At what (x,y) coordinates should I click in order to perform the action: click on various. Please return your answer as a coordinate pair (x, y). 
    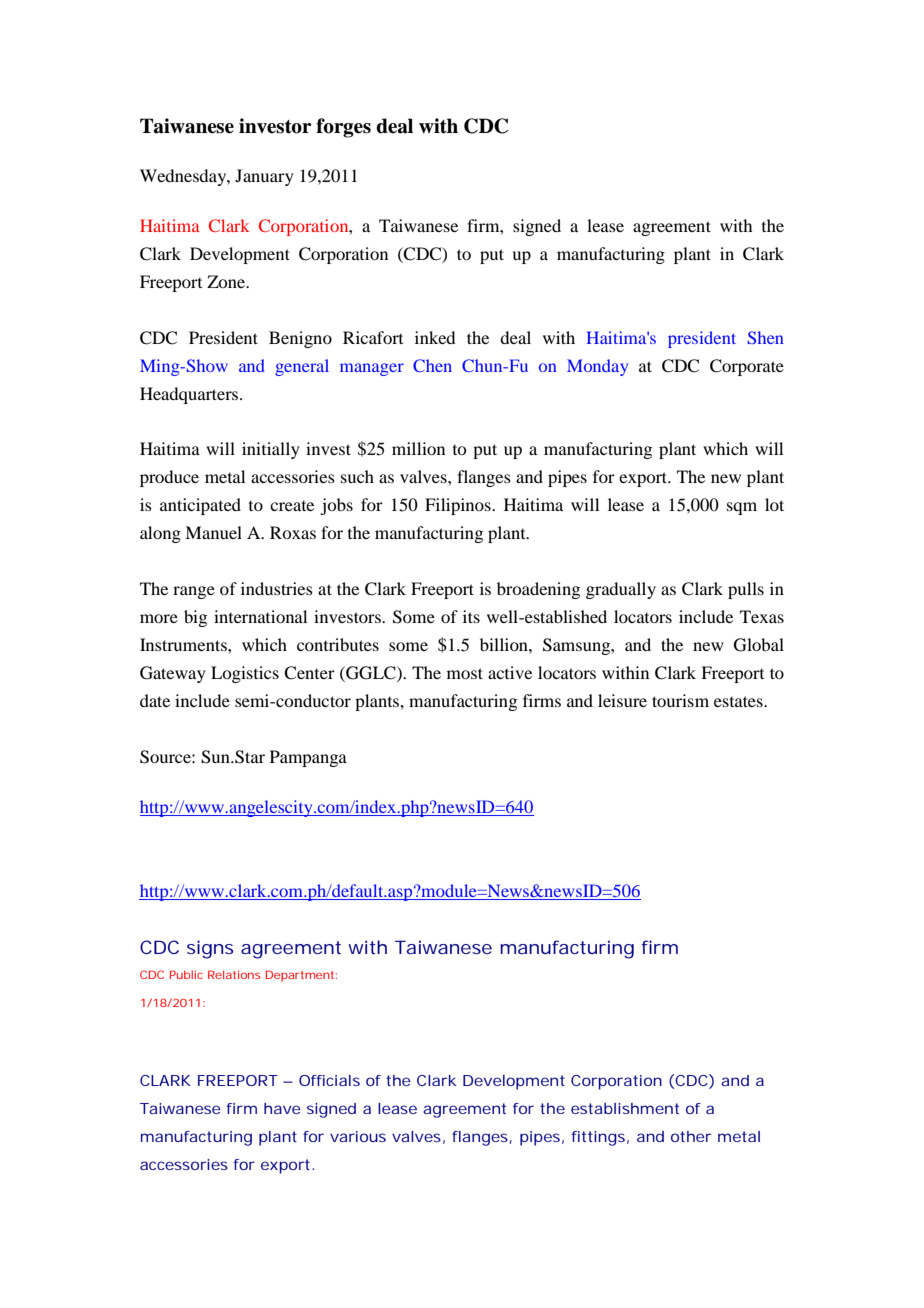
    Looking at the image, I should click on (358, 1136).
